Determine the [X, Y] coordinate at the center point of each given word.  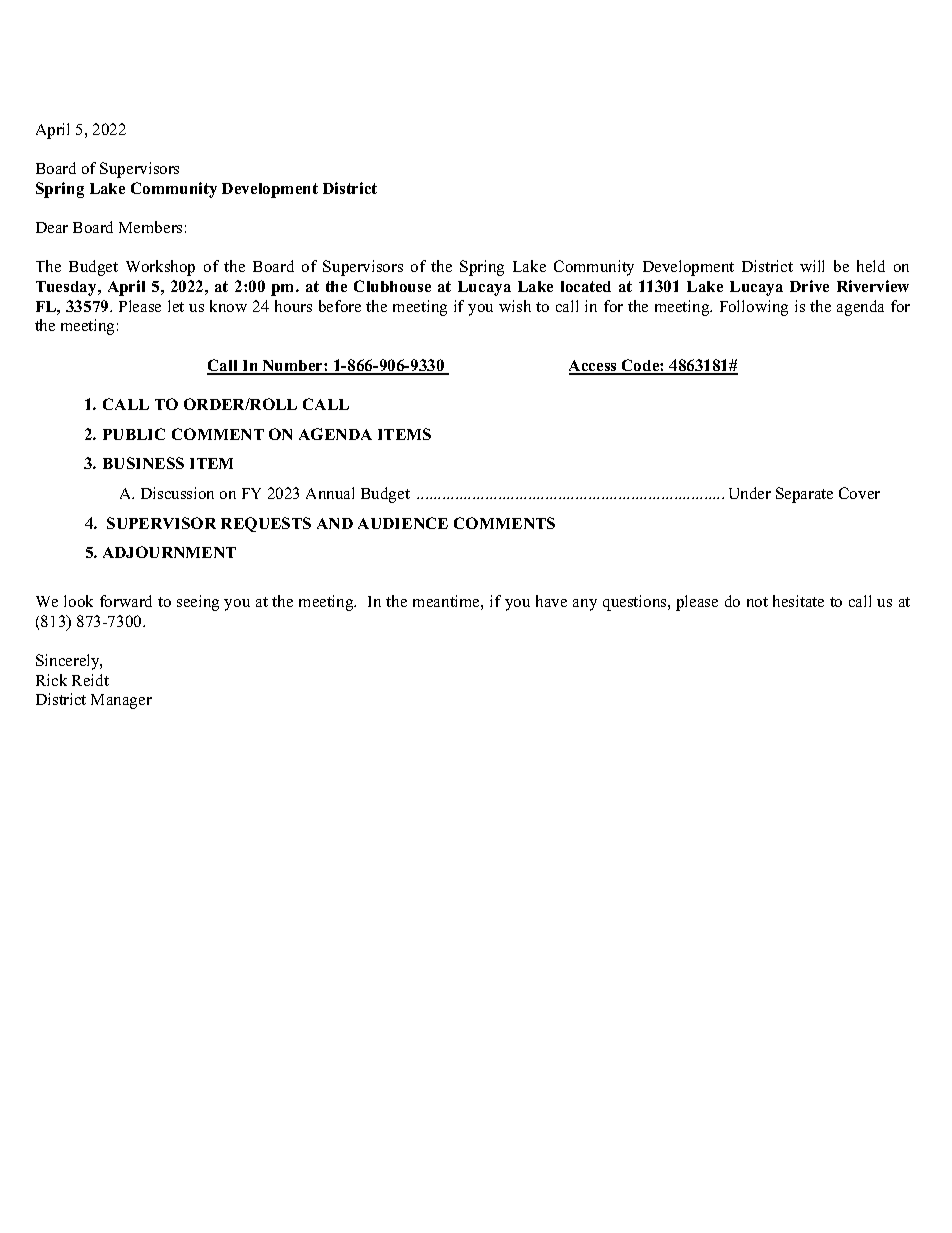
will [812, 266]
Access [594, 367]
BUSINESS [143, 463]
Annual [330, 493]
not [757, 602]
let [176, 306]
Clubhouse [392, 286]
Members [150, 227]
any [585, 605]
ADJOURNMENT [169, 552]
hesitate [798, 601]
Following [754, 308]
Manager [121, 701]
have [551, 601]
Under [750, 493]
